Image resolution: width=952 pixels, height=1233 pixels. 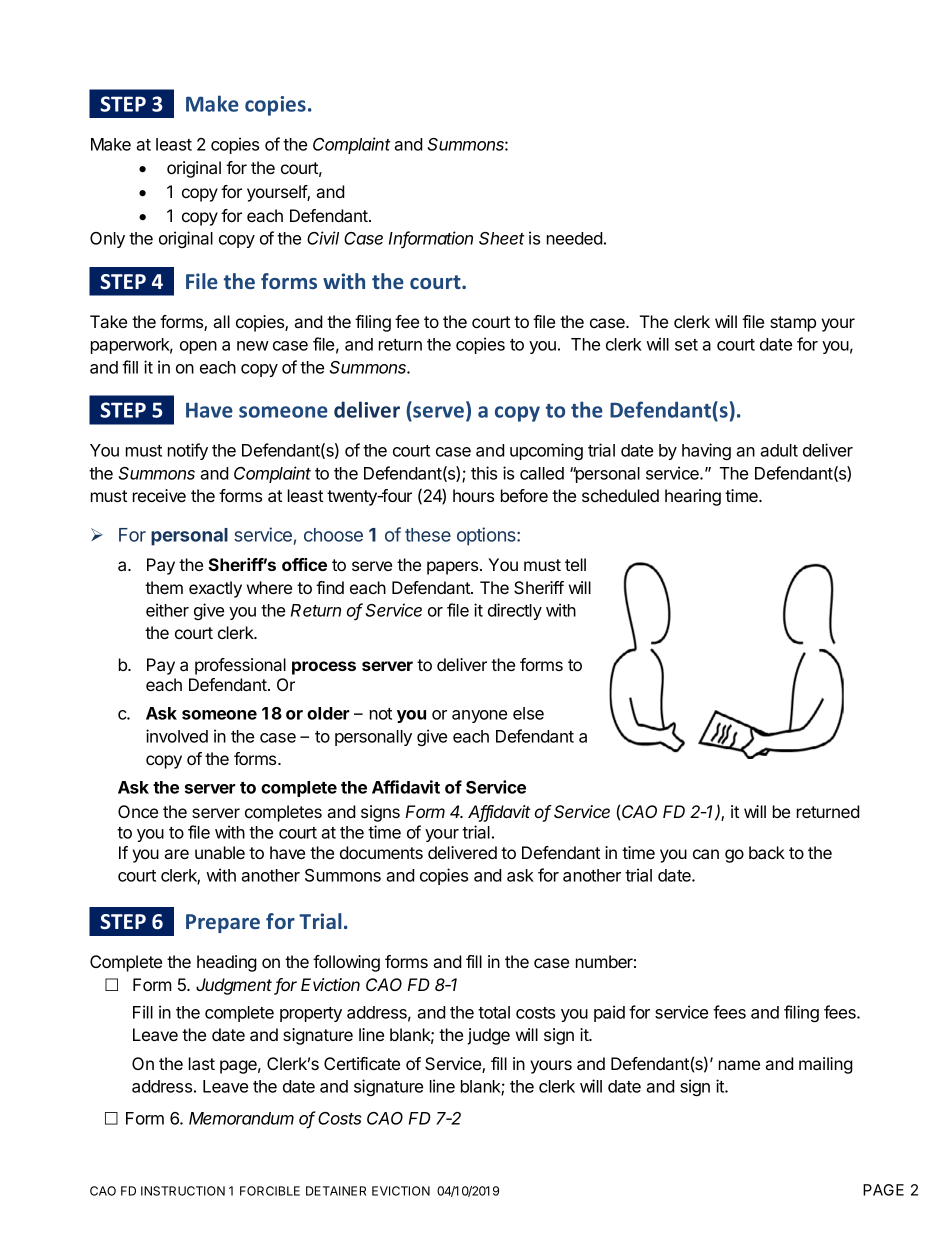 What do you see at coordinates (502, 238) in the page?
I see `Sheet` at bounding box center [502, 238].
